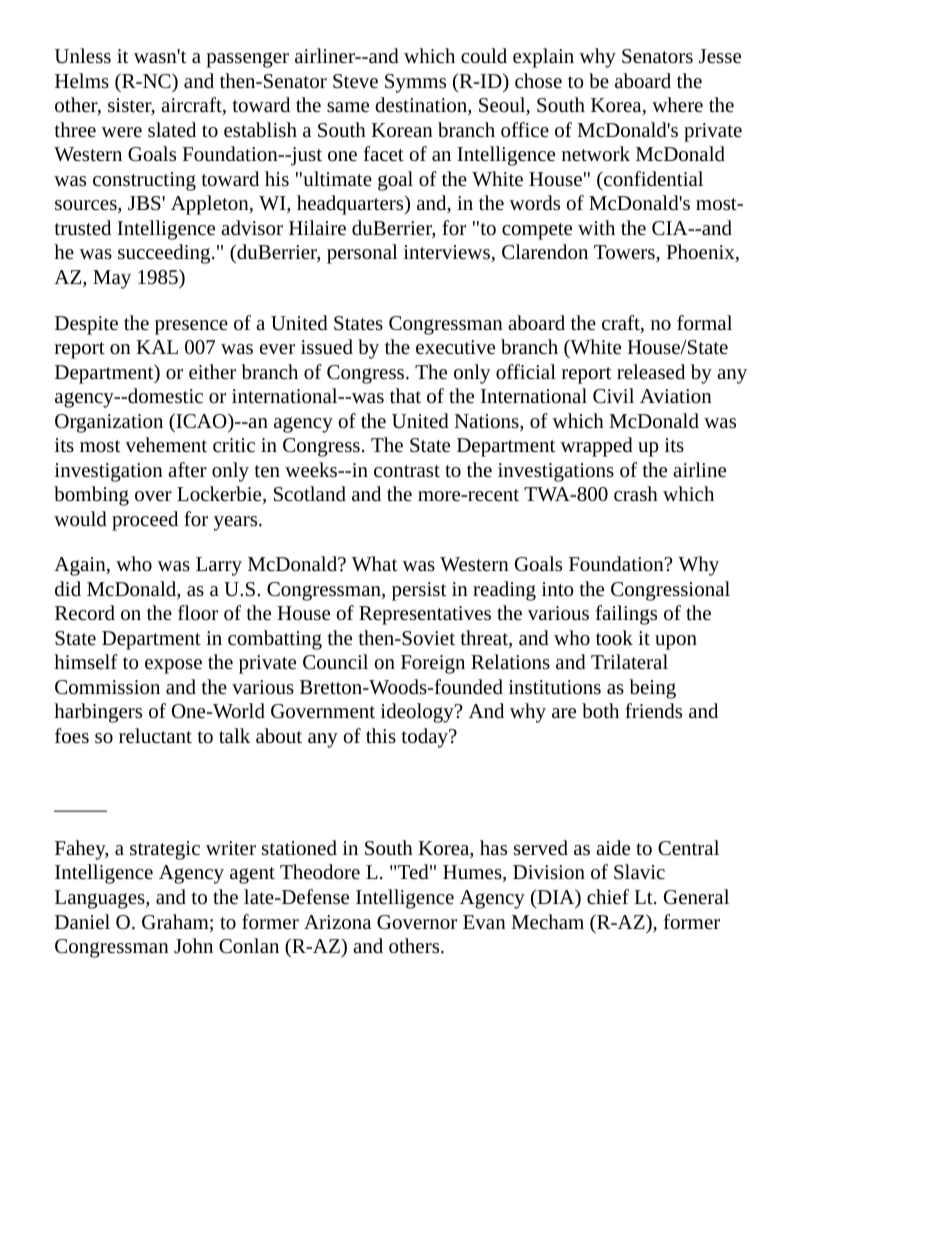 This document has height=1233, width=952. What do you see at coordinates (625, 253) in the document?
I see `Towers` at bounding box center [625, 253].
